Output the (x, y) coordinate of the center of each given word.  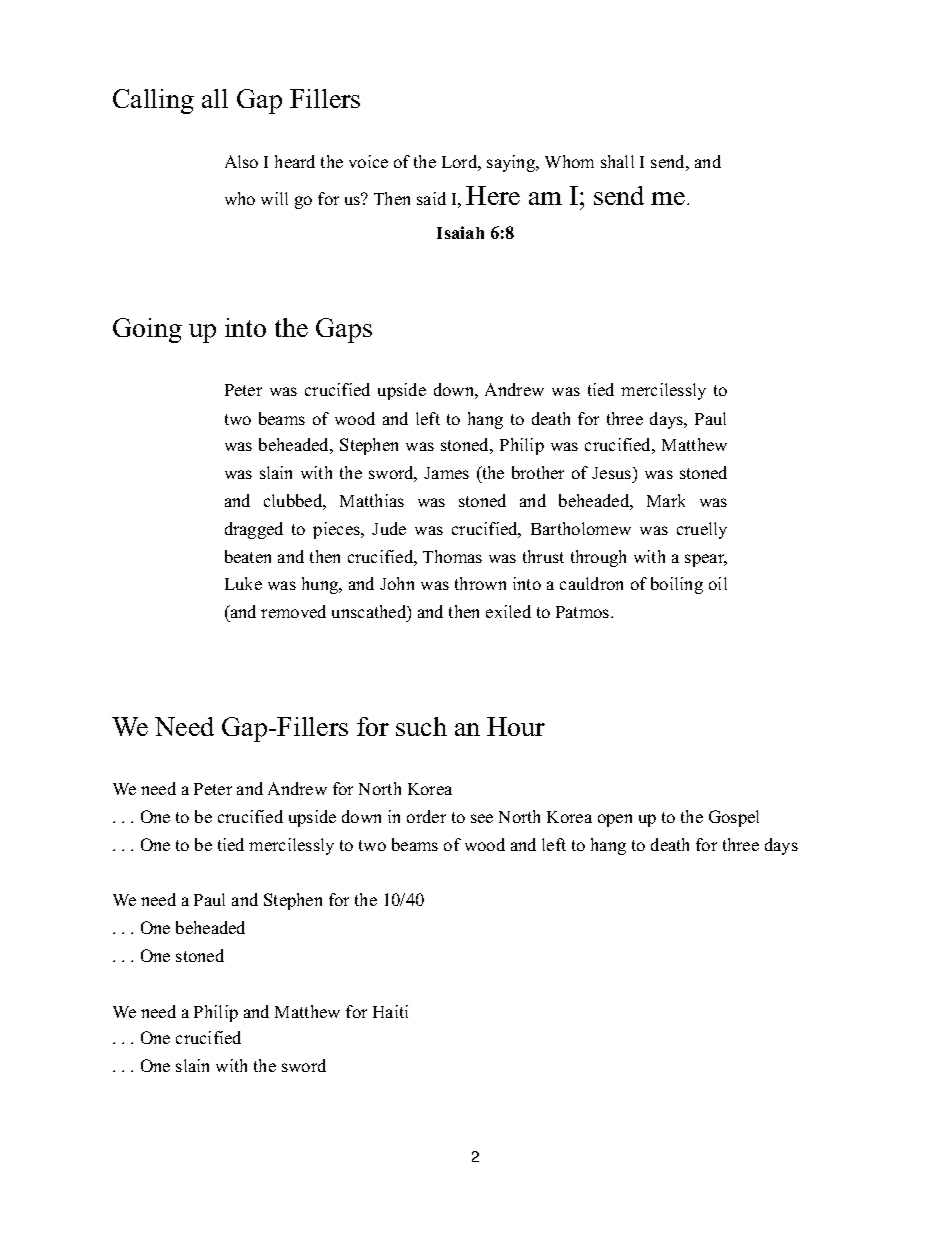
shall (617, 161)
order (426, 816)
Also (241, 161)
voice (368, 161)
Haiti (390, 1011)
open (615, 820)
